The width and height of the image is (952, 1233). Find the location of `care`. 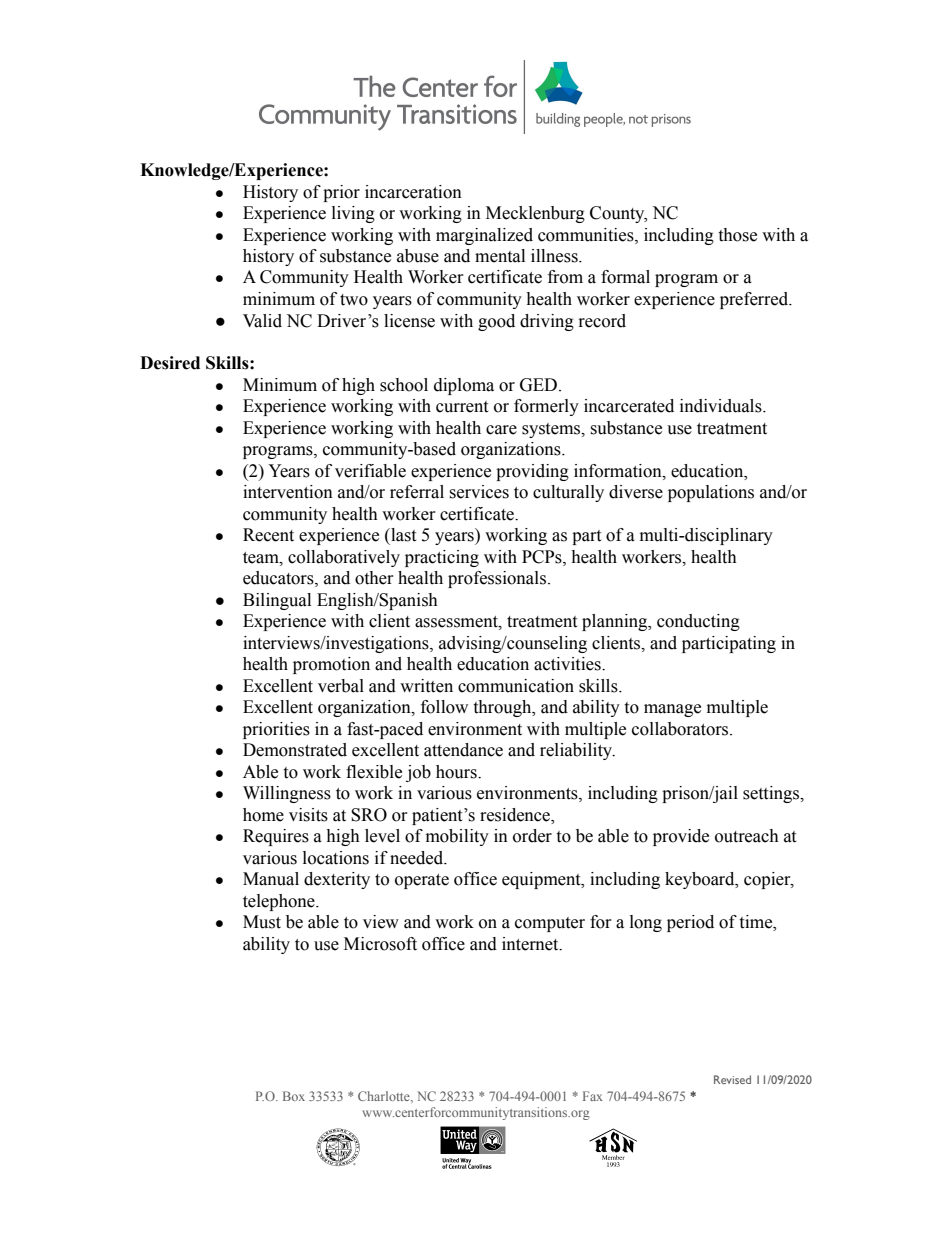

care is located at coordinates (501, 430).
